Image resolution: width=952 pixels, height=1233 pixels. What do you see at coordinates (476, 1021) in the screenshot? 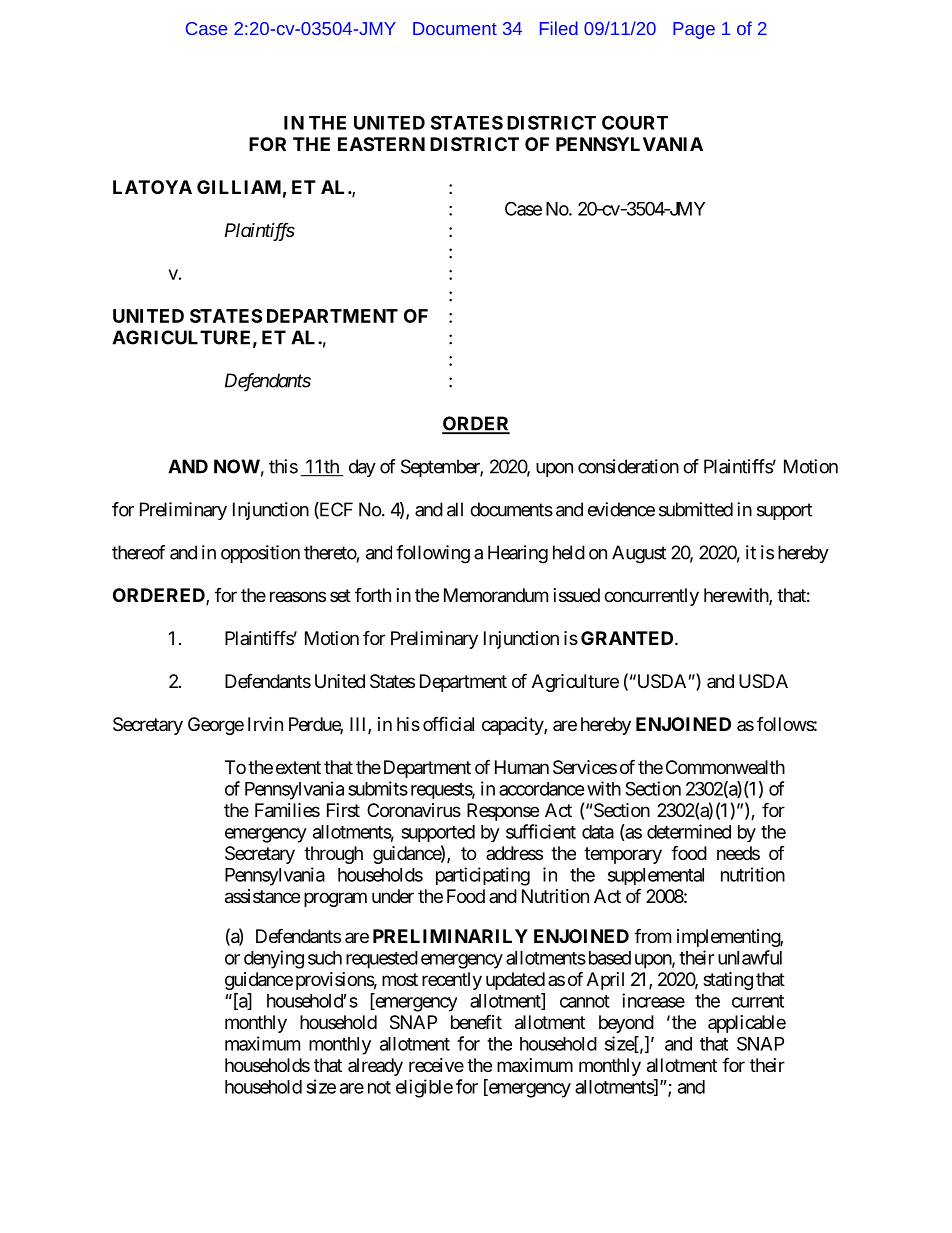
I see `benefit` at bounding box center [476, 1021].
